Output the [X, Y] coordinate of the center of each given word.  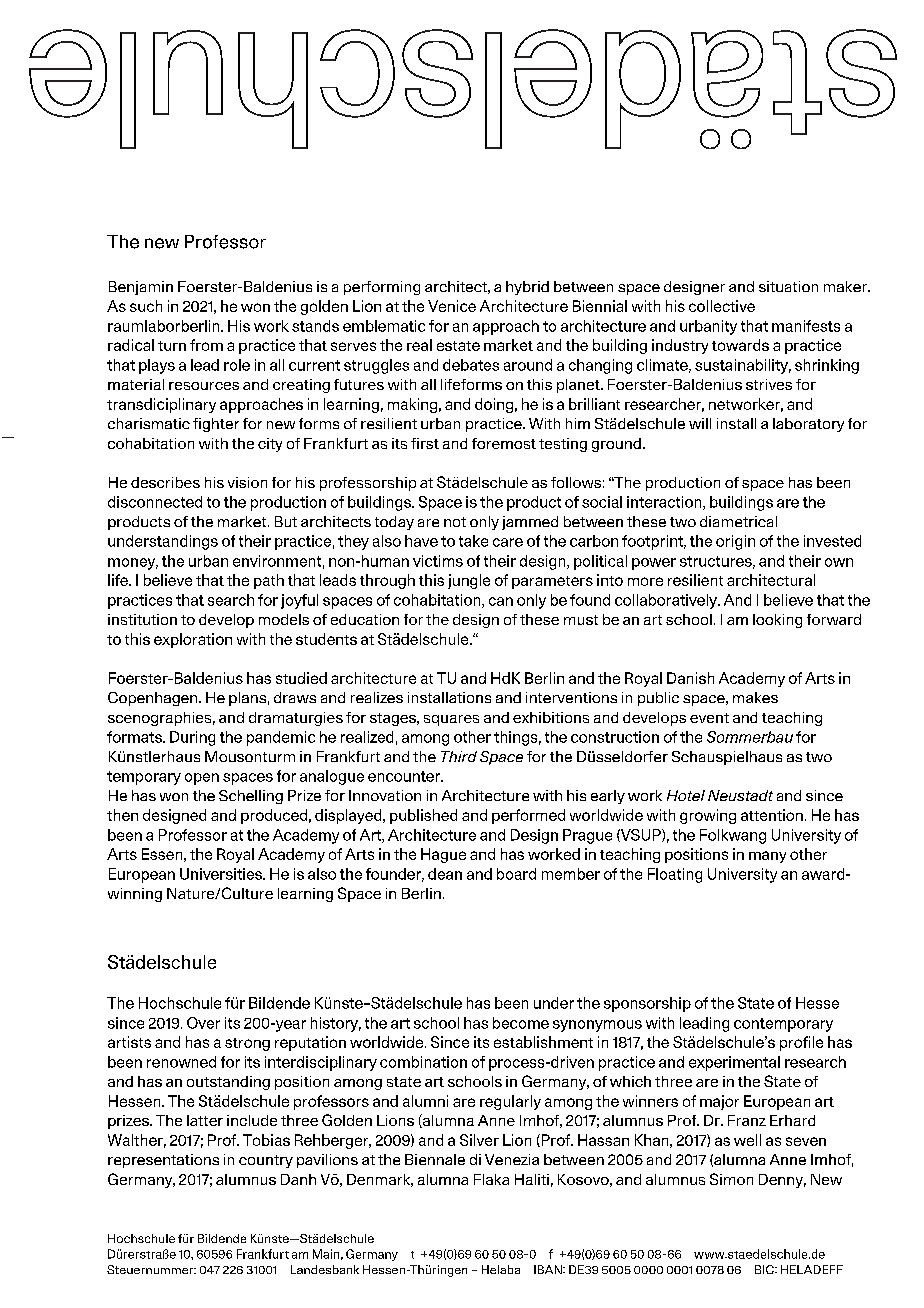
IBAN [549, 1269]
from [206, 345]
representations [163, 1161]
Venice [452, 306]
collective [722, 306]
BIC [765, 1269]
